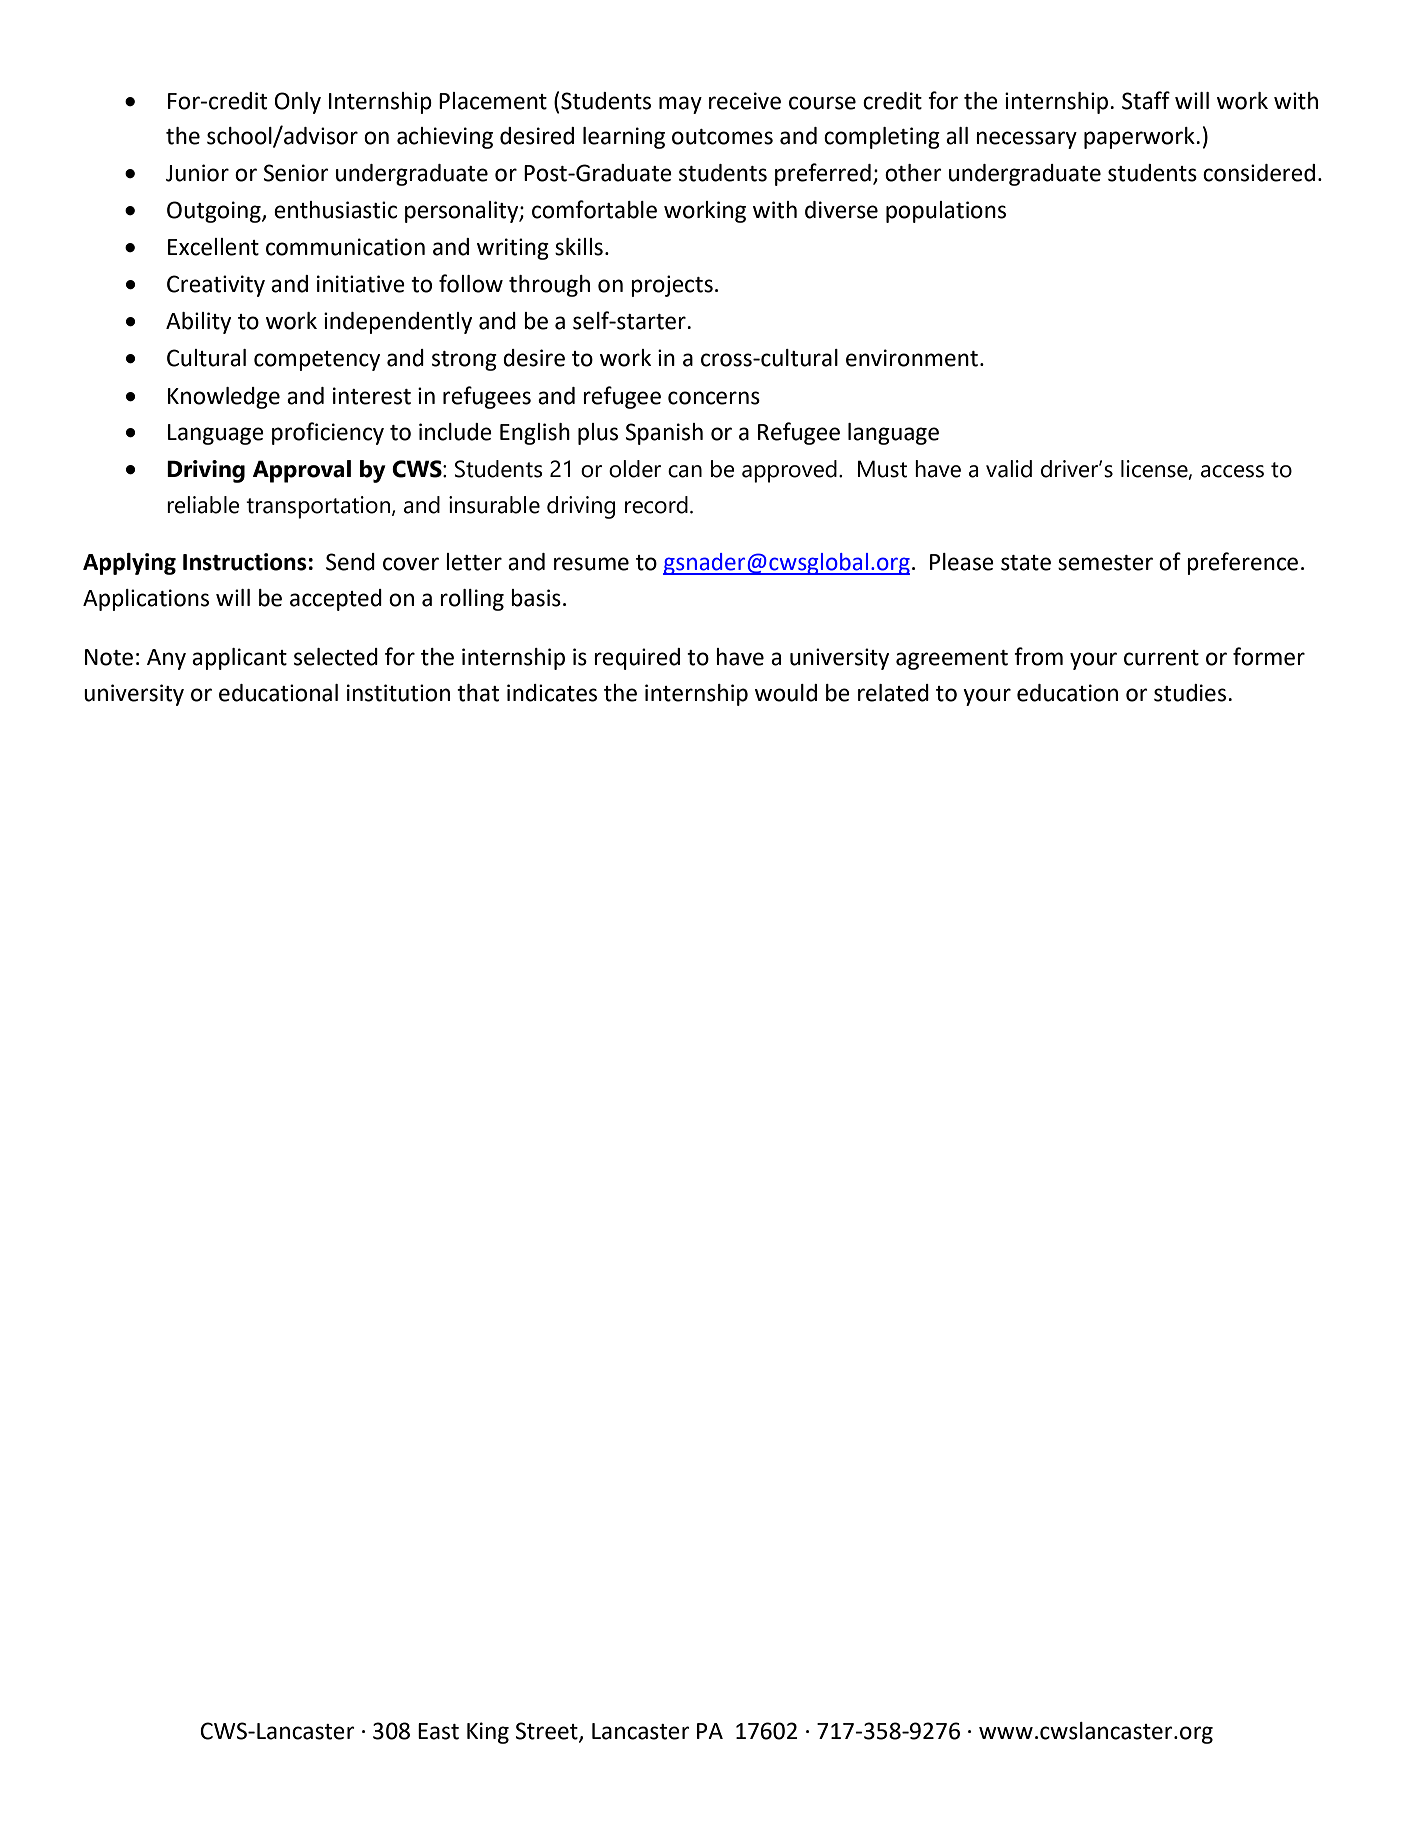 The image size is (1413, 1829). Describe the element at coordinates (786, 693) in the image. I see `would` at that location.
